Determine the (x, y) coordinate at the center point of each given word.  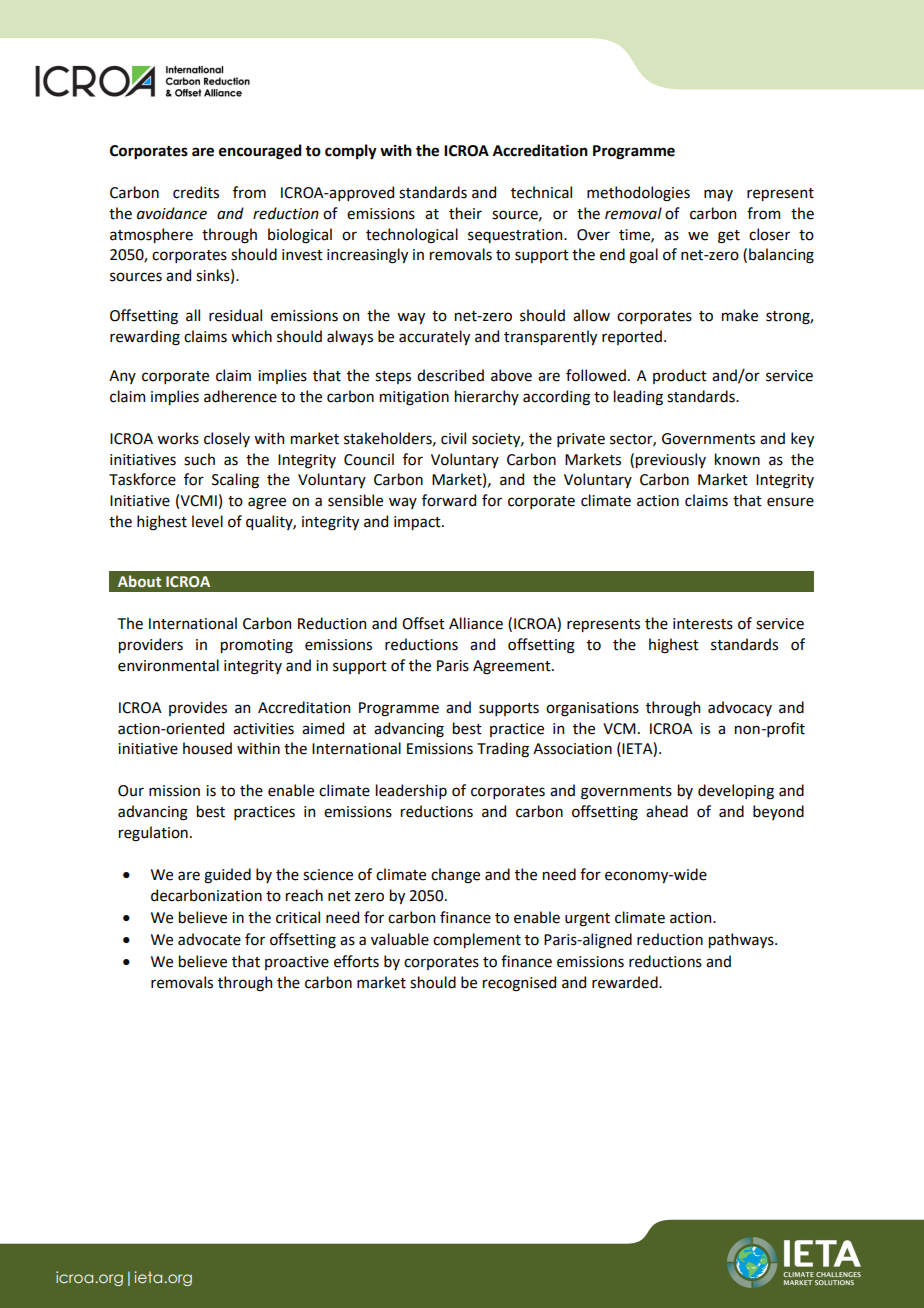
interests (703, 624)
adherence (240, 396)
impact (418, 523)
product (680, 376)
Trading (503, 750)
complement (477, 940)
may (718, 195)
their (465, 213)
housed (207, 748)
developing (736, 792)
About (139, 581)
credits (196, 192)
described (450, 375)
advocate (209, 939)
